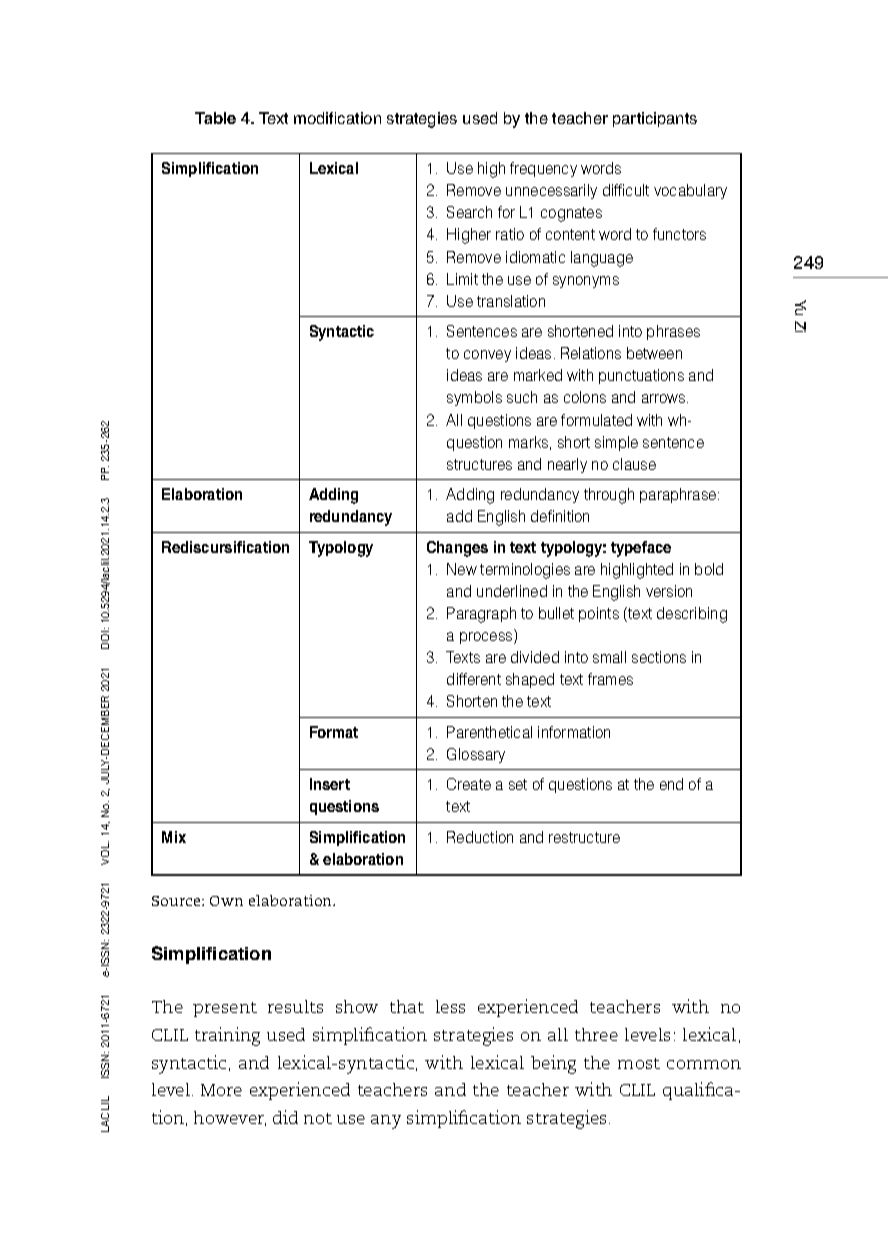 This screenshot has height=1254, width=888. Describe the element at coordinates (469, 784) in the screenshot. I see `Create` at that location.
